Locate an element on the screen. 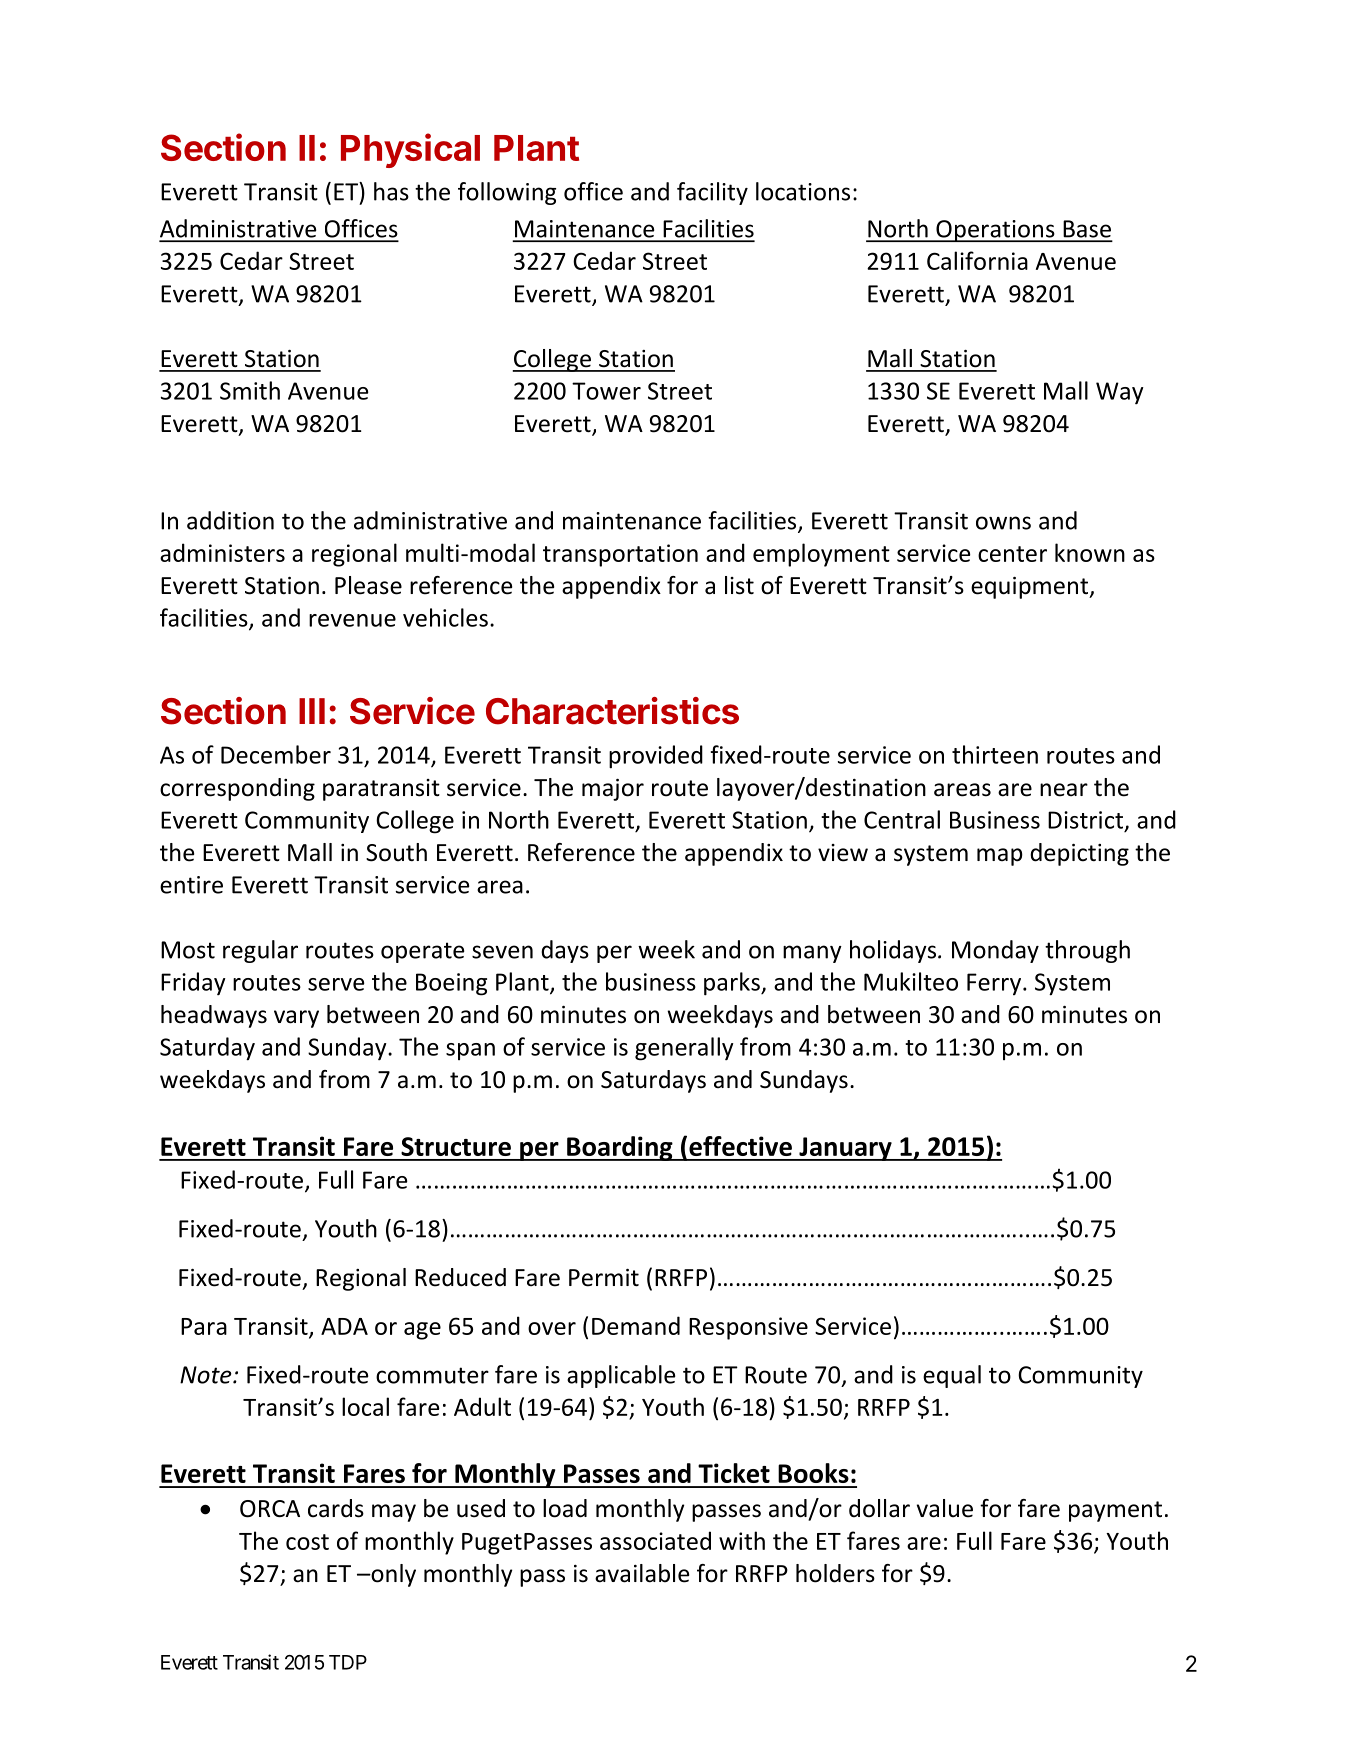  has is located at coordinates (391, 191).
